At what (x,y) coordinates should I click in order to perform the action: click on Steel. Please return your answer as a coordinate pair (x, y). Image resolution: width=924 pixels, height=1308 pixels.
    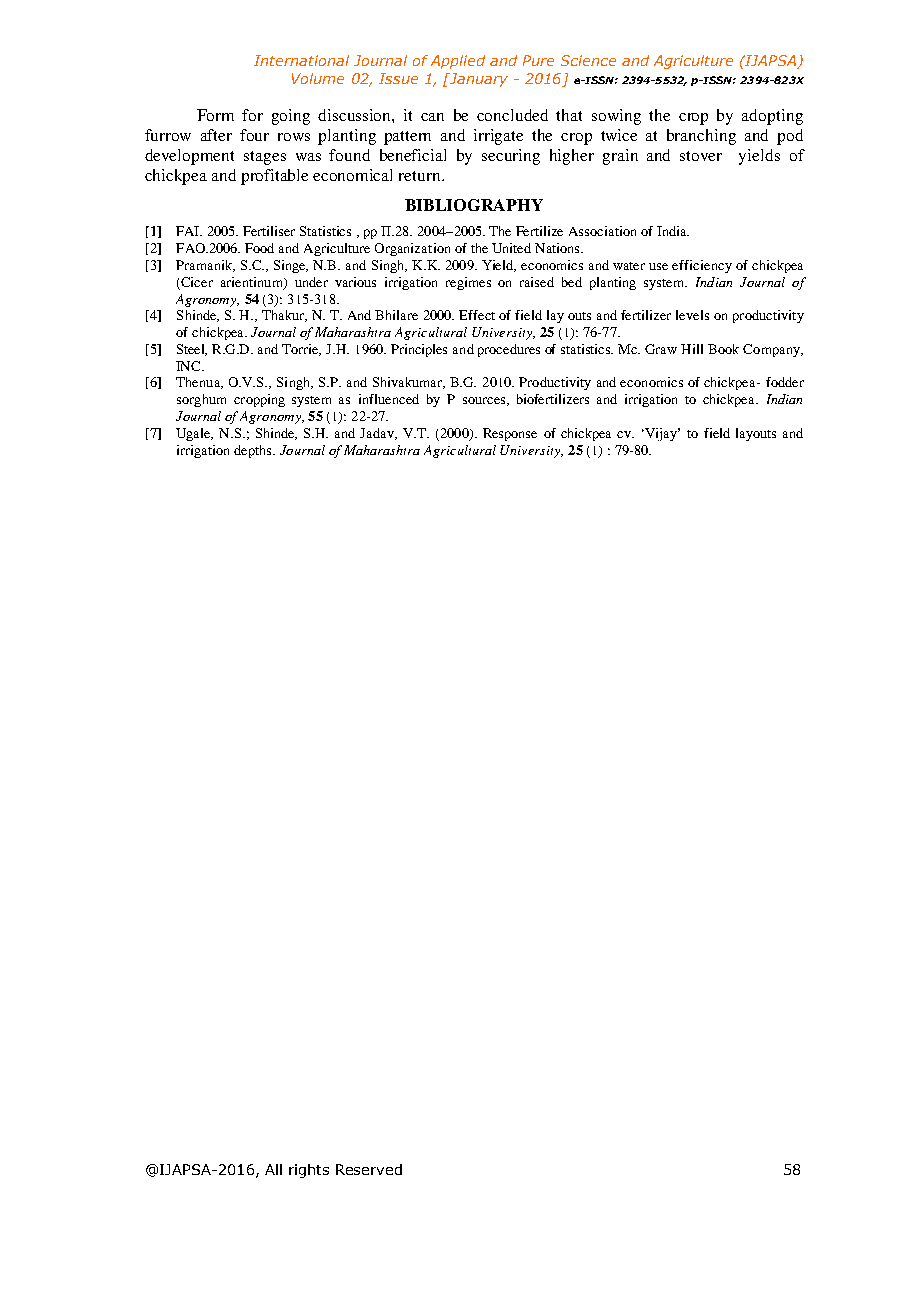
    Looking at the image, I should click on (192, 350).
